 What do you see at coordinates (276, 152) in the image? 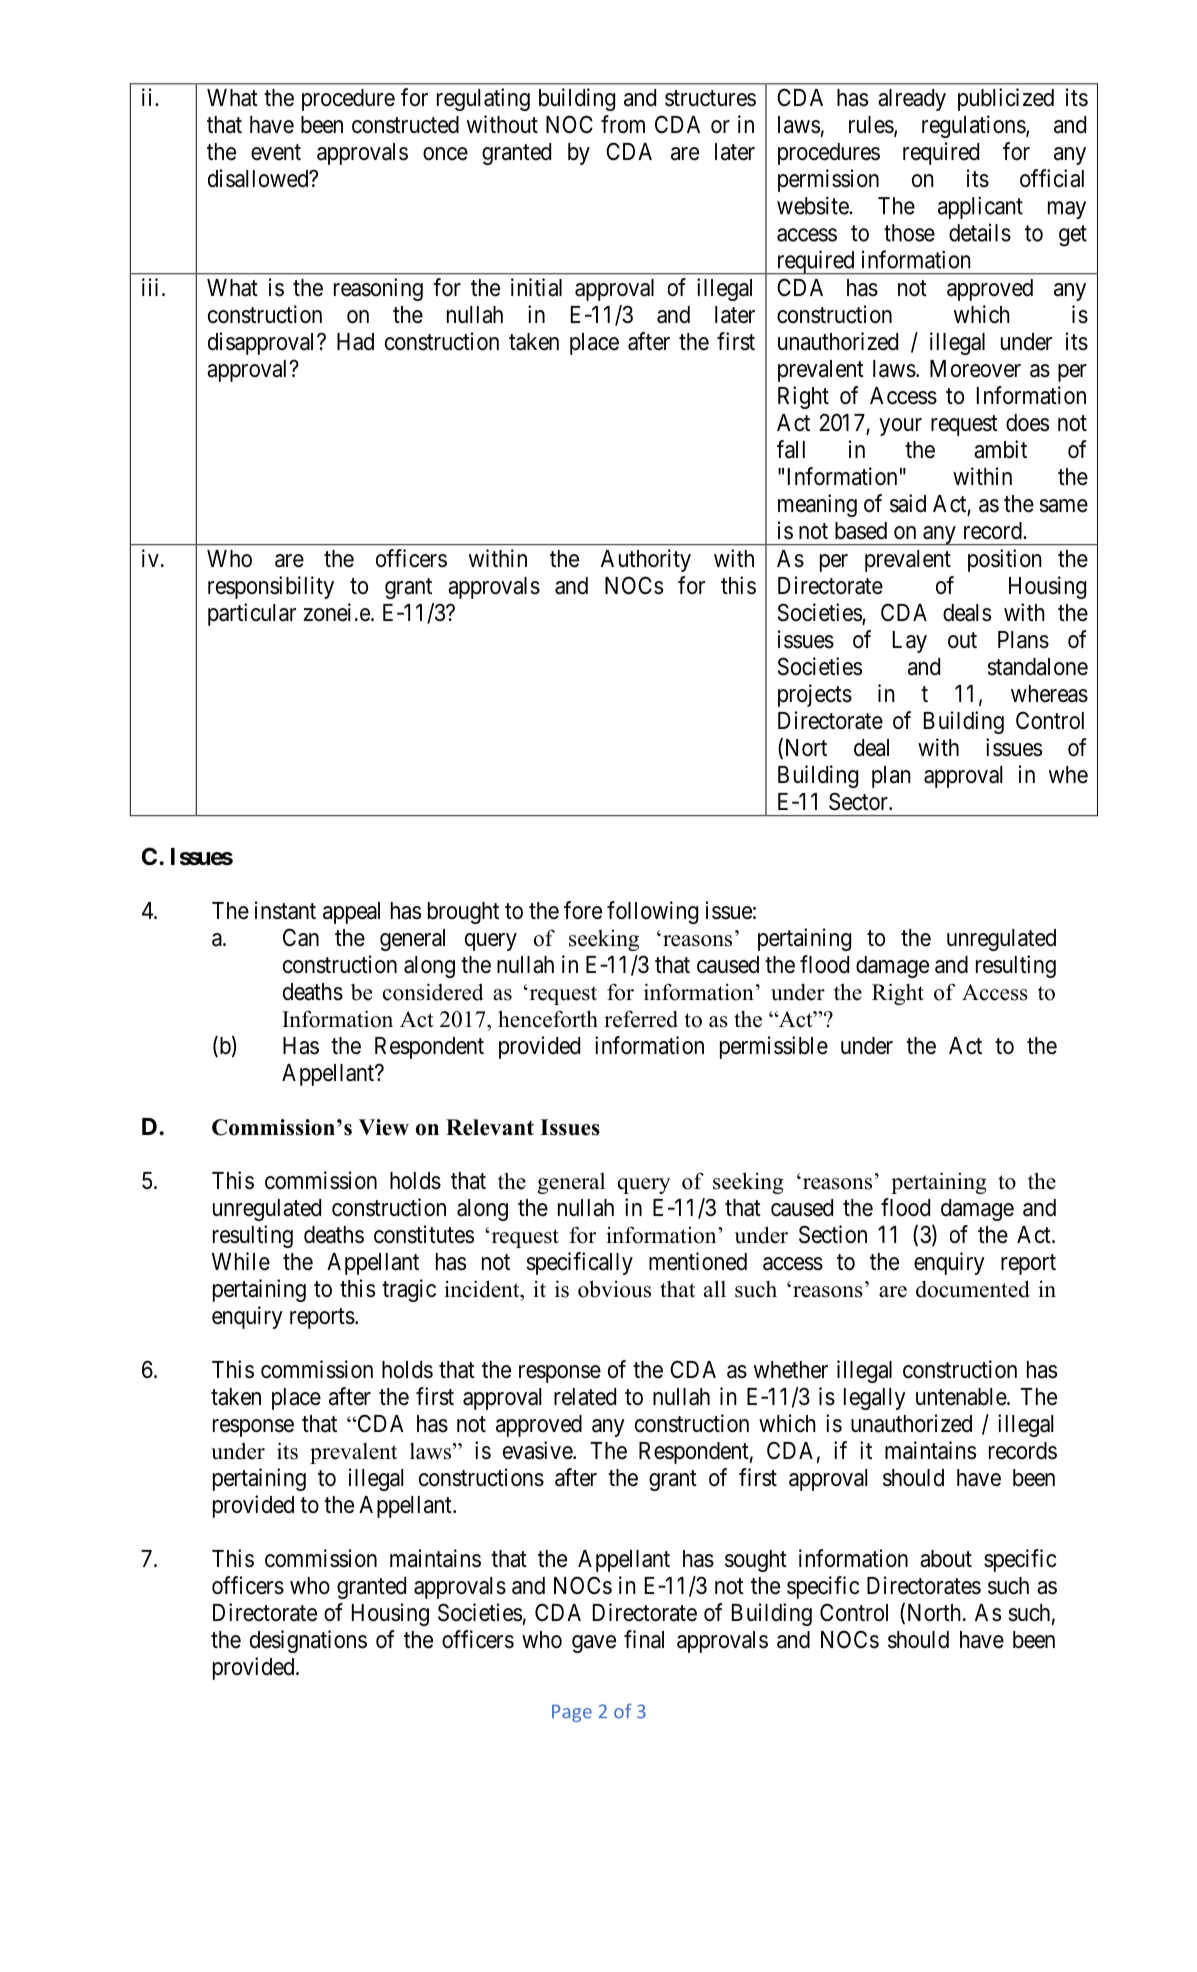
I see `event` at bounding box center [276, 152].
